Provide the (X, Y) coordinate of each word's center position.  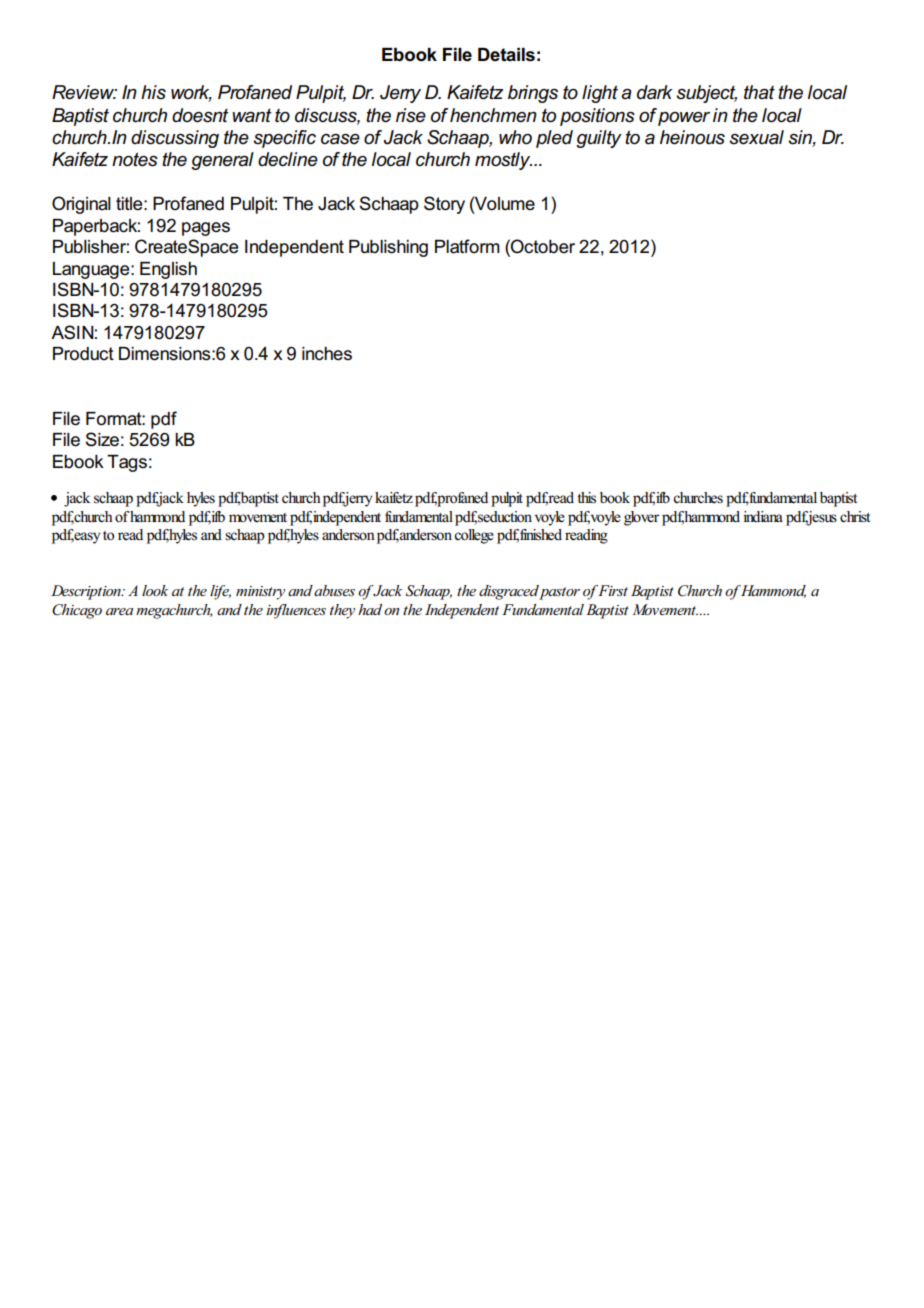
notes (135, 159)
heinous (692, 137)
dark (655, 92)
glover (641, 518)
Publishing (388, 248)
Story (444, 205)
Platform (467, 246)
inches (327, 354)
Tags (127, 463)
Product (83, 354)
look (155, 590)
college (474, 536)
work (191, 93)
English (168, 270)
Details (506, 55)
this (586, 498)
